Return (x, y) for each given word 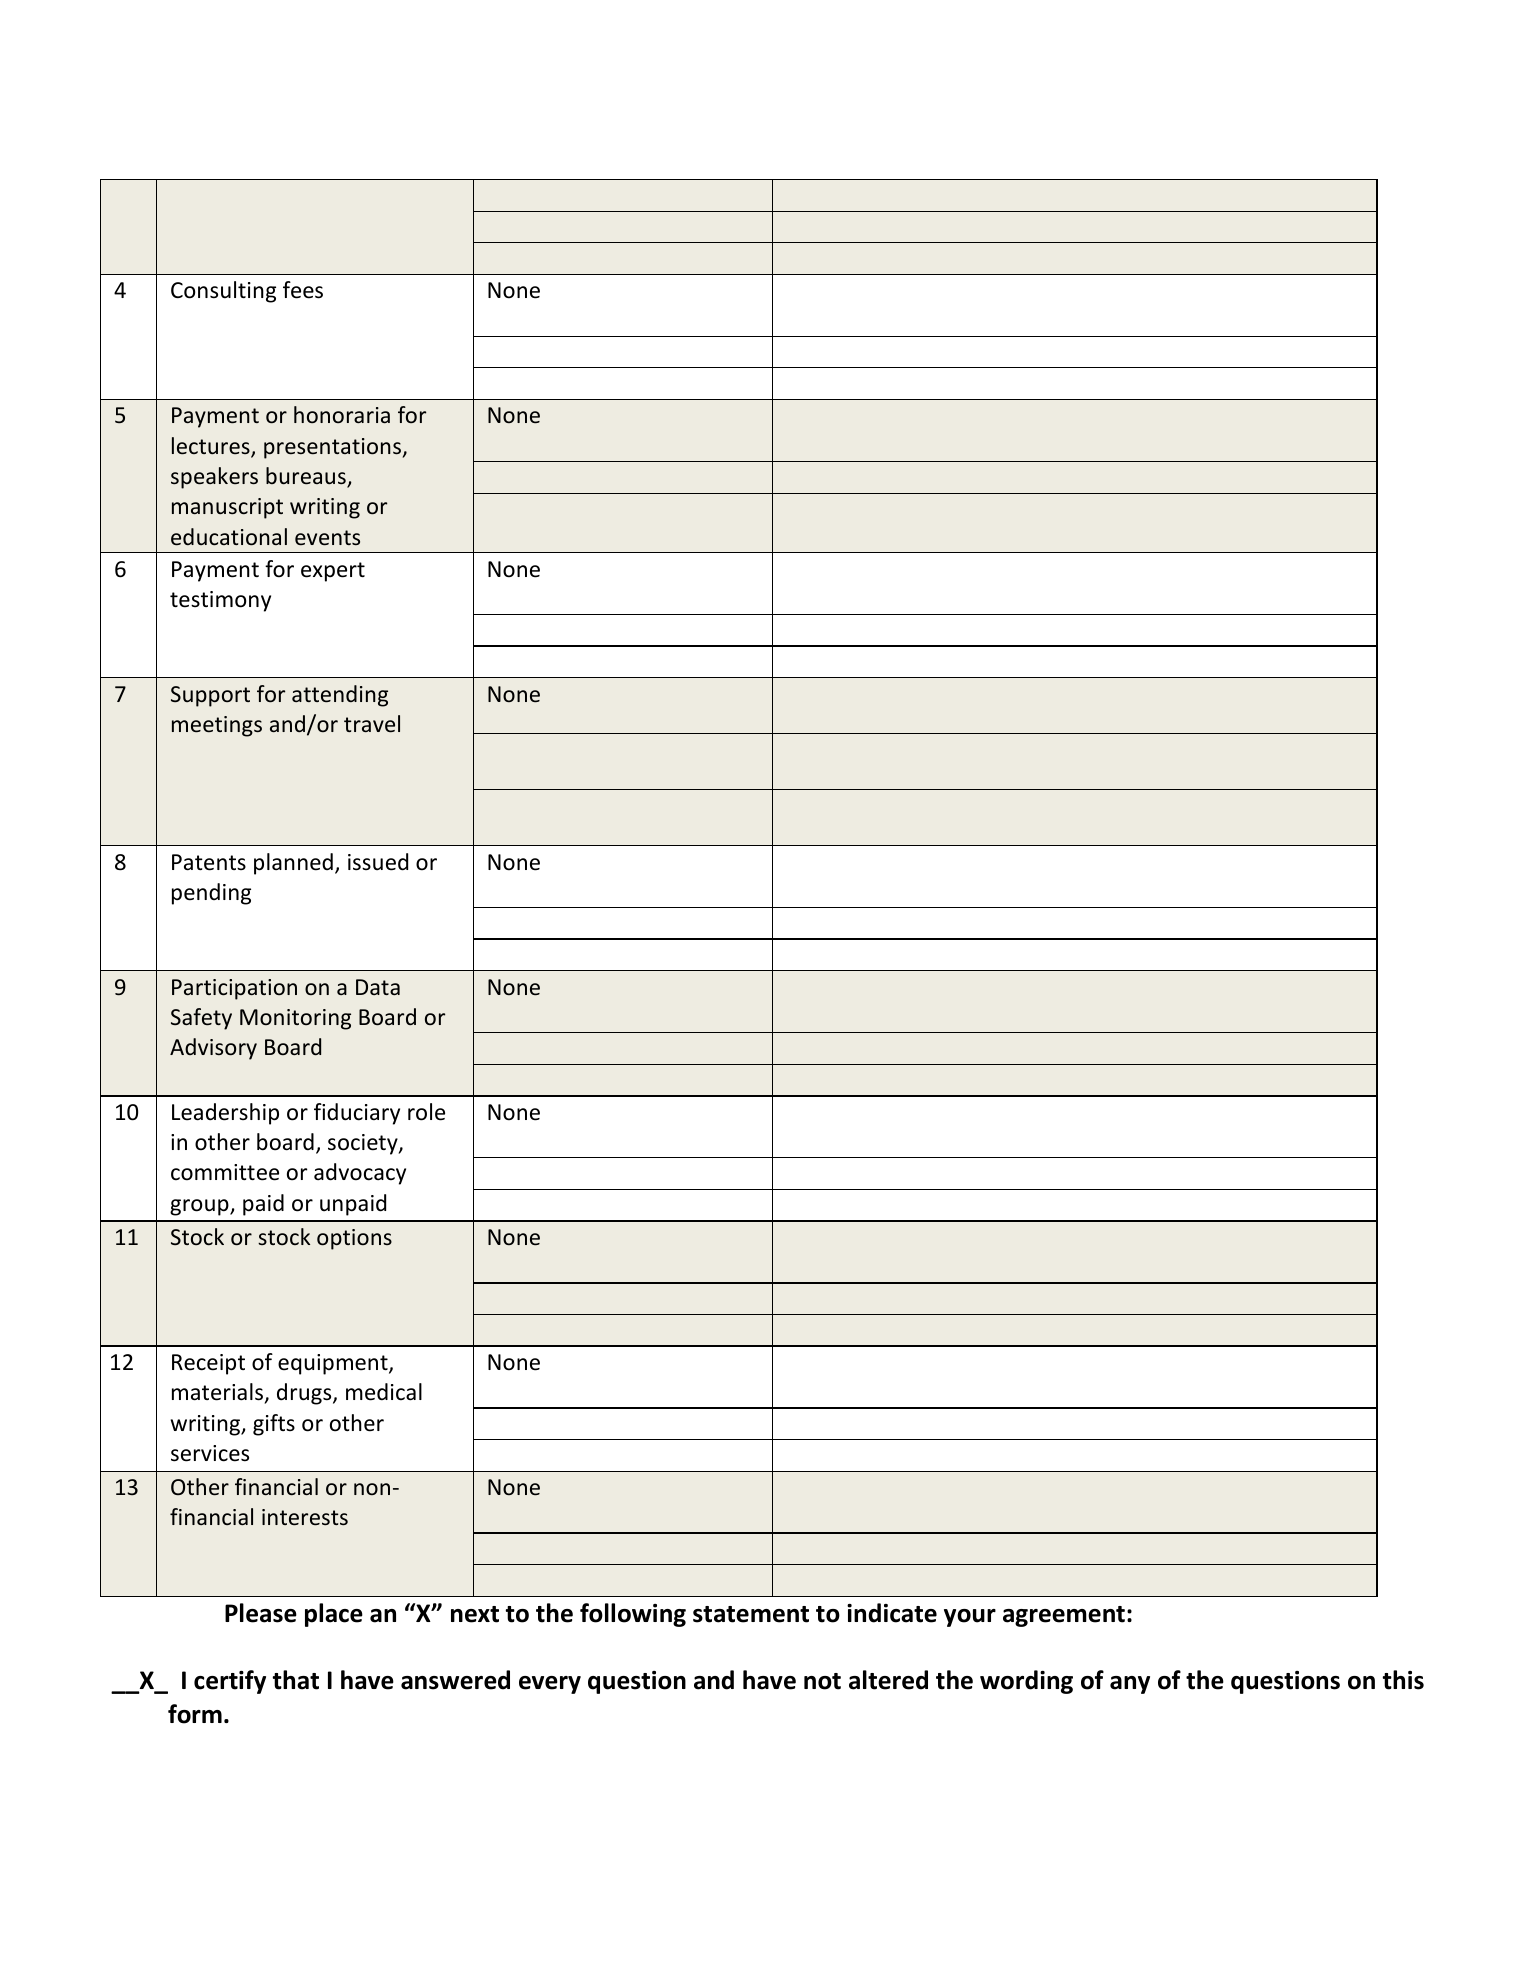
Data (378, 987)
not (822, 1681)
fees (303, 290)
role (426, 1112)
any (1130, 1685)
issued (378, 862)
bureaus (307, 477)
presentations (333, 448)
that (296, 1680)
